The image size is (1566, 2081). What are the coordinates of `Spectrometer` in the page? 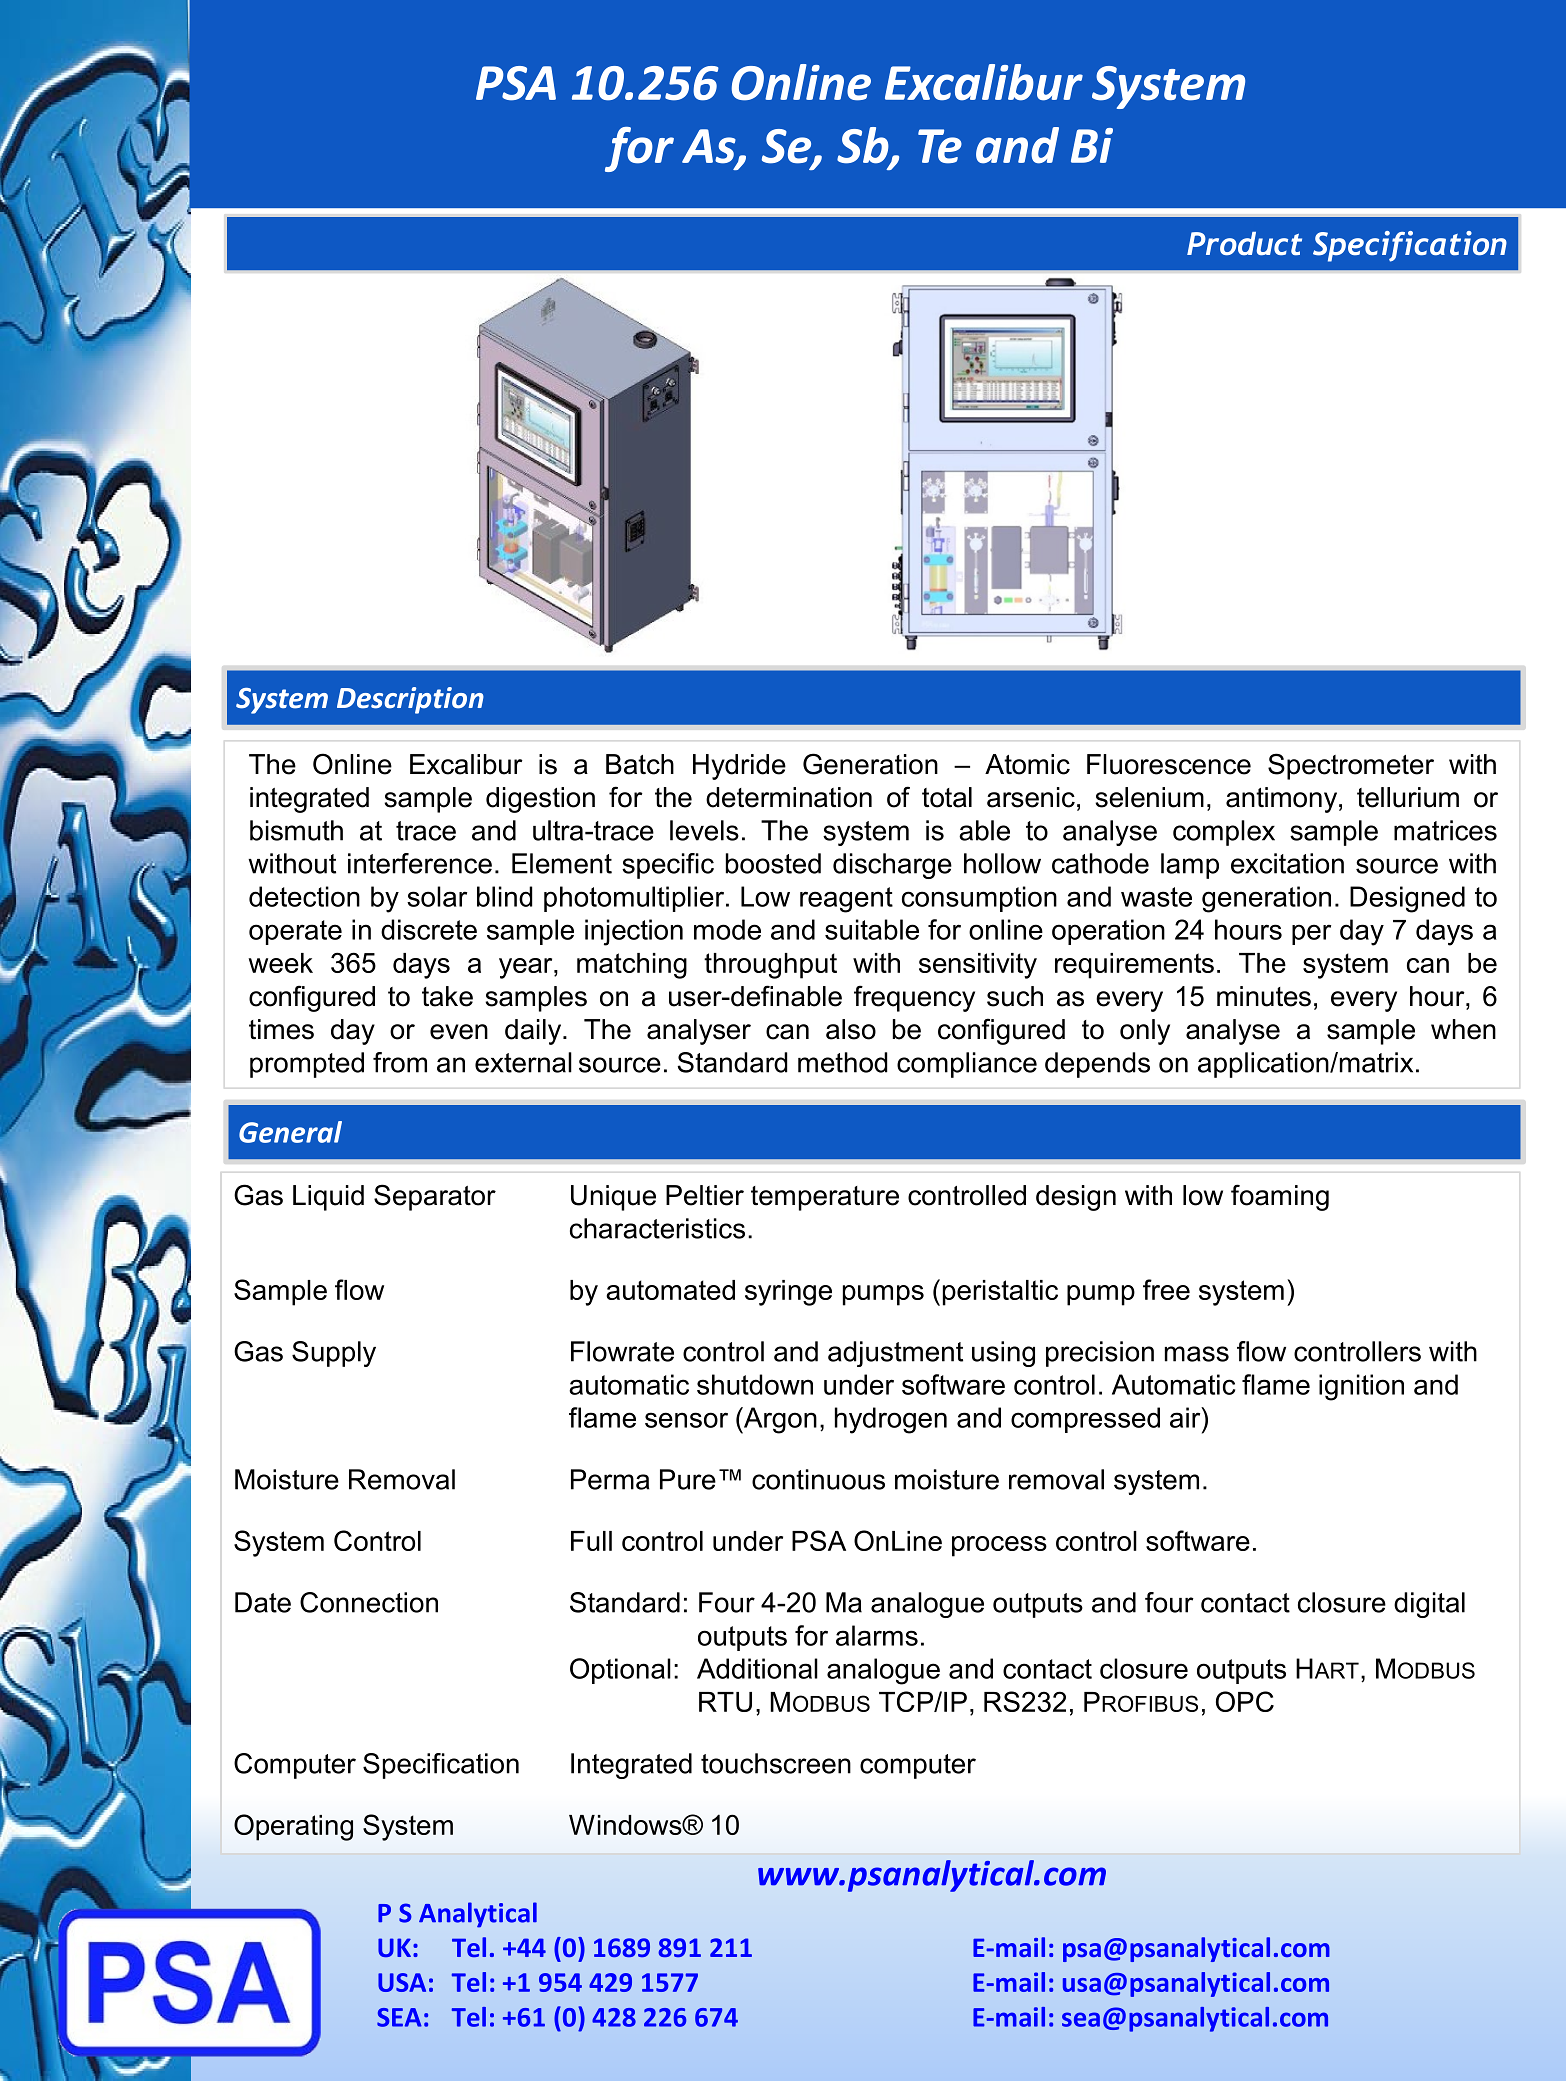 It's located at (1351, 766).
